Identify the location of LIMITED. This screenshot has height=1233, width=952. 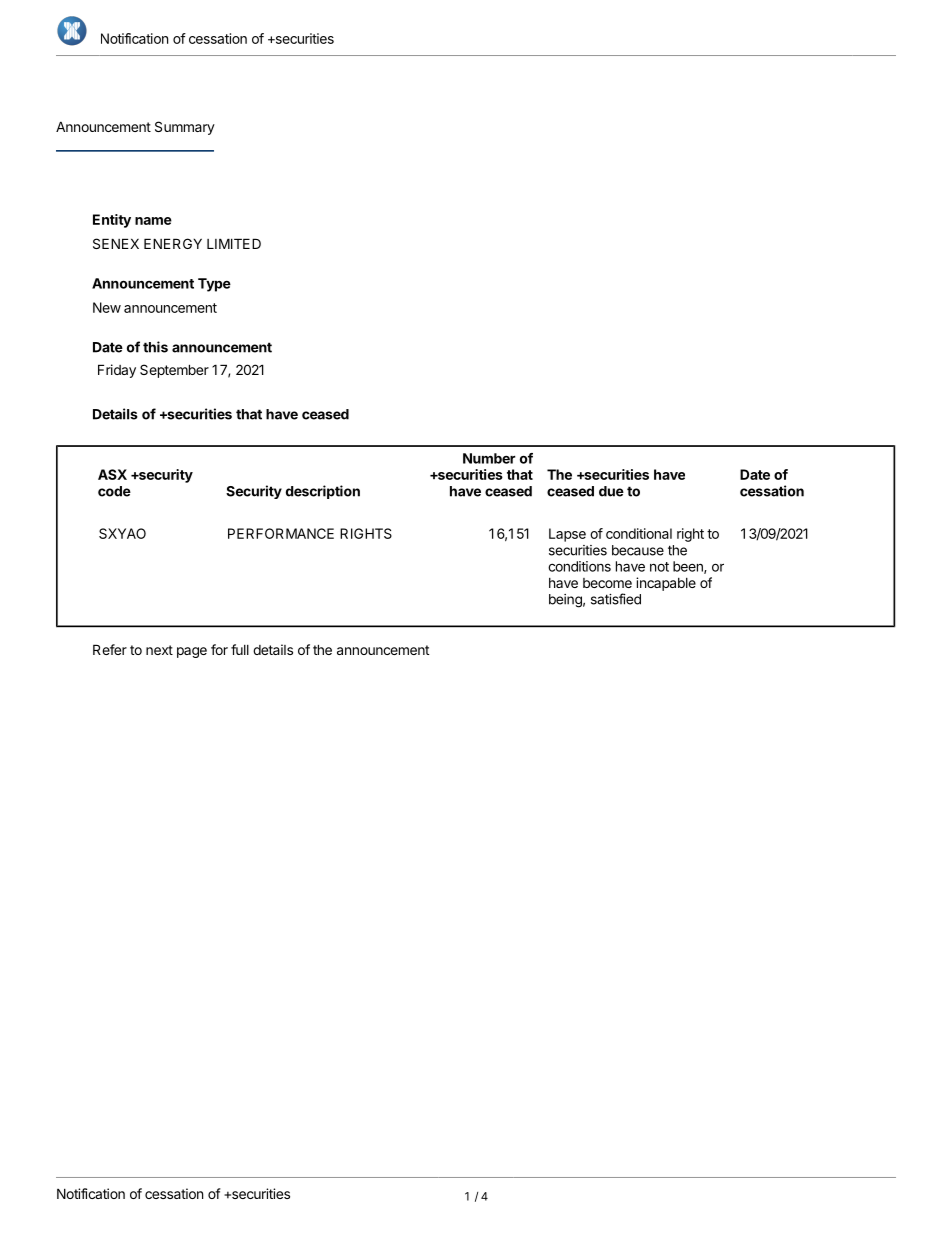
(234, 243).
